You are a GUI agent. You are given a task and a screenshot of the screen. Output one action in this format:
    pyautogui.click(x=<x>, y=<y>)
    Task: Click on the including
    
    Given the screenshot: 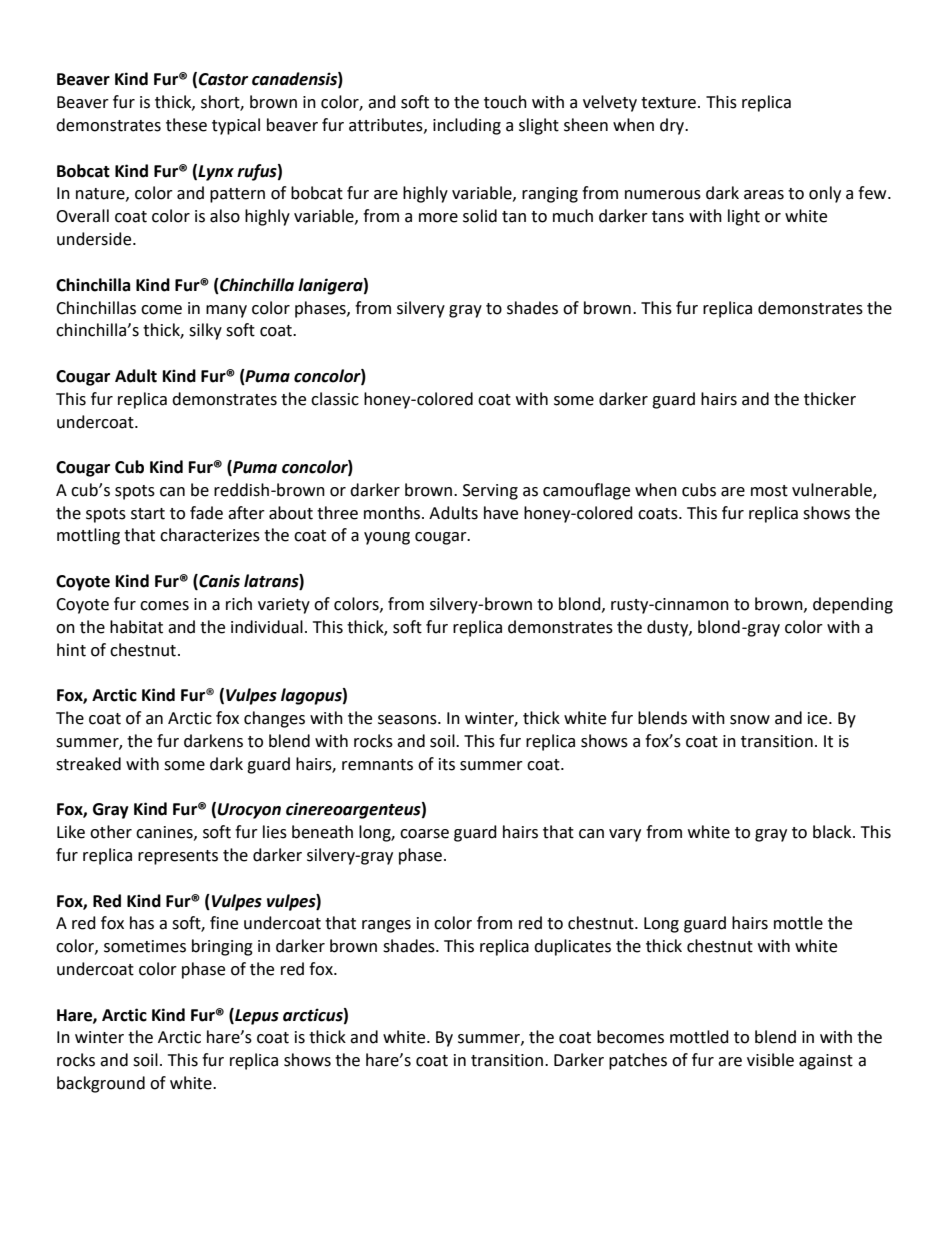 What is the action you would take?
    pyautogui.click(x=467, y=126)
